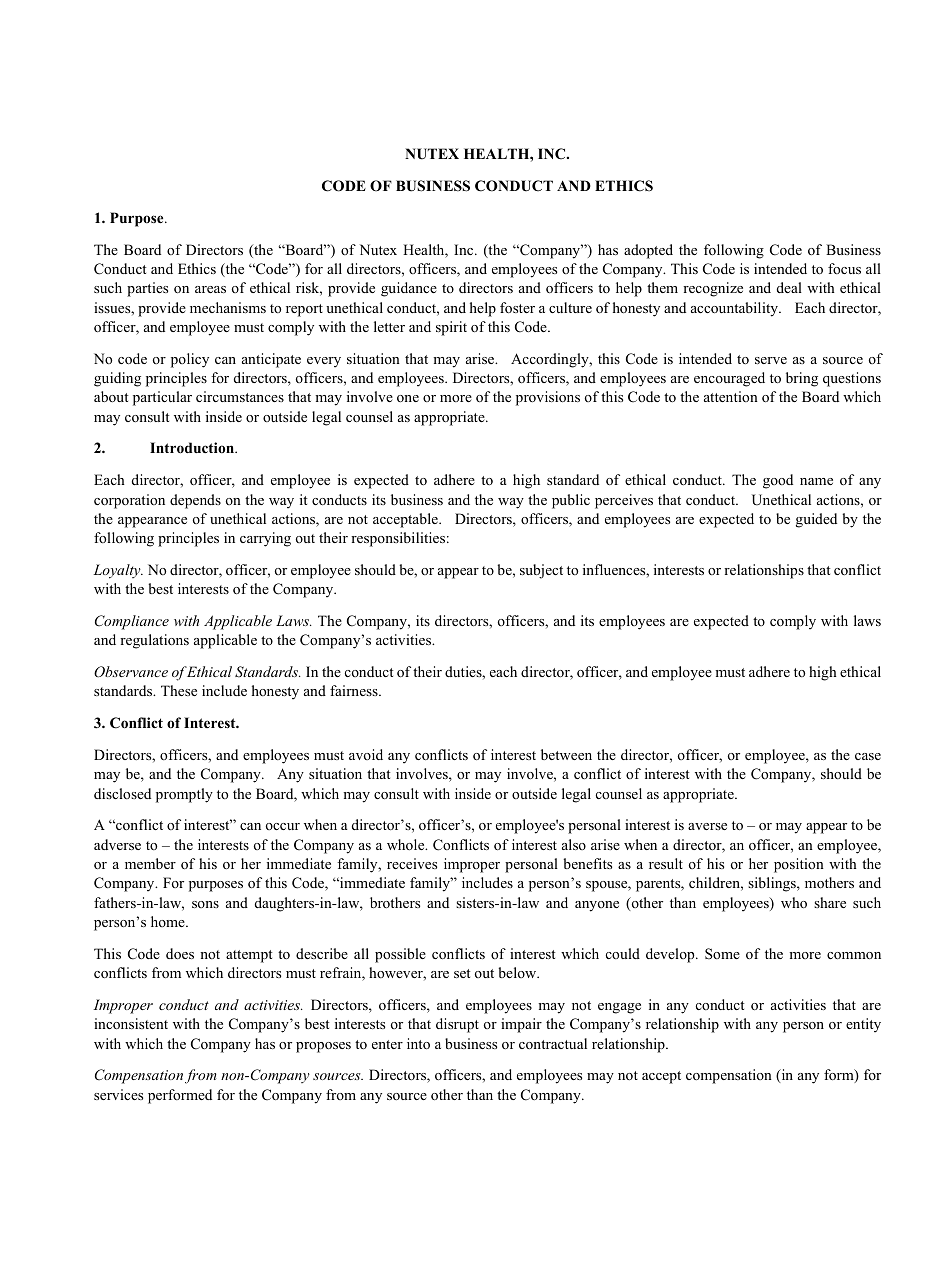 This screenshot has width=952, height=1272. I want to click on averse, so click(707, 826).
